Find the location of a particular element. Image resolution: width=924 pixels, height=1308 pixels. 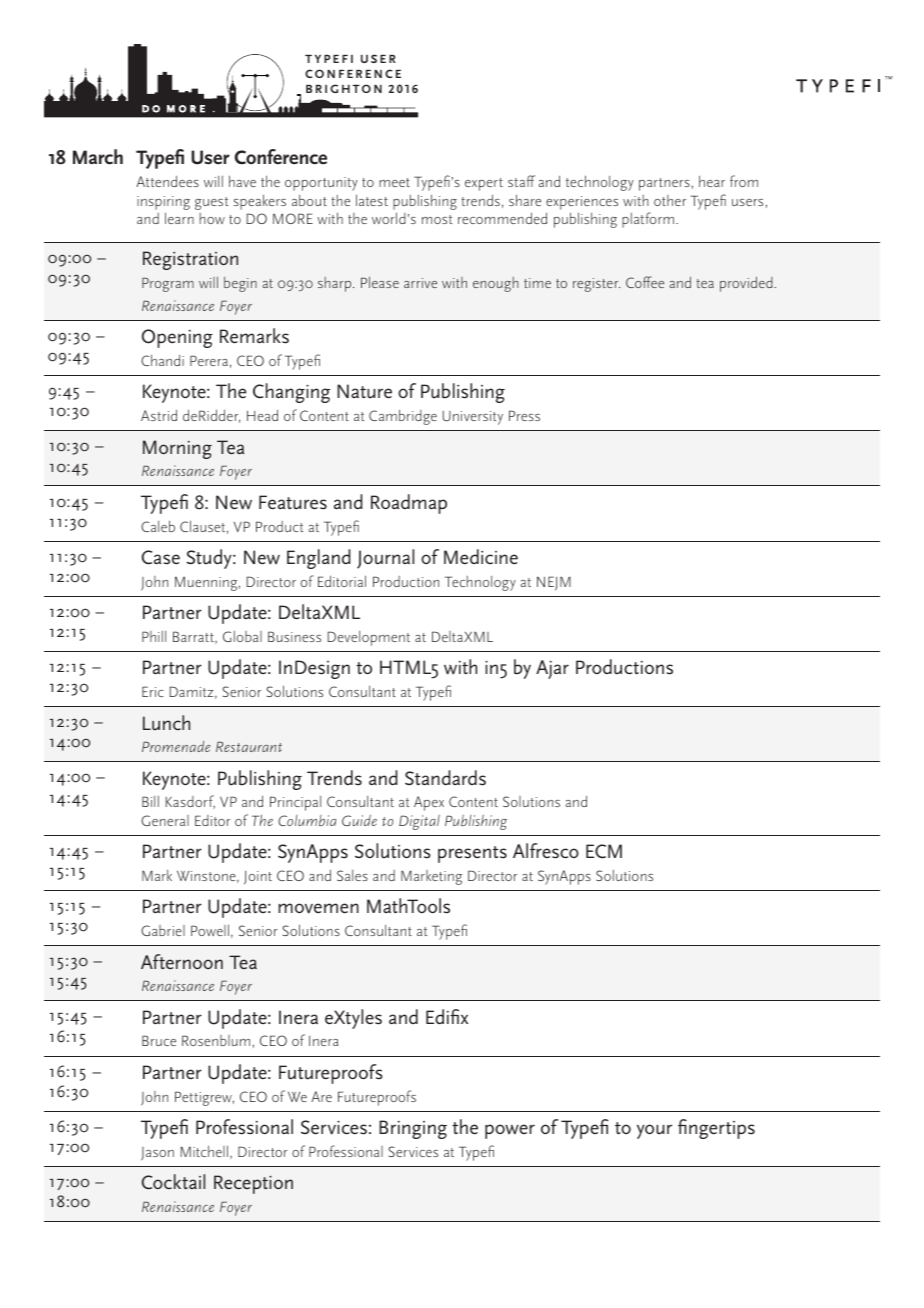

Press is located at coordinates (524, 415).
